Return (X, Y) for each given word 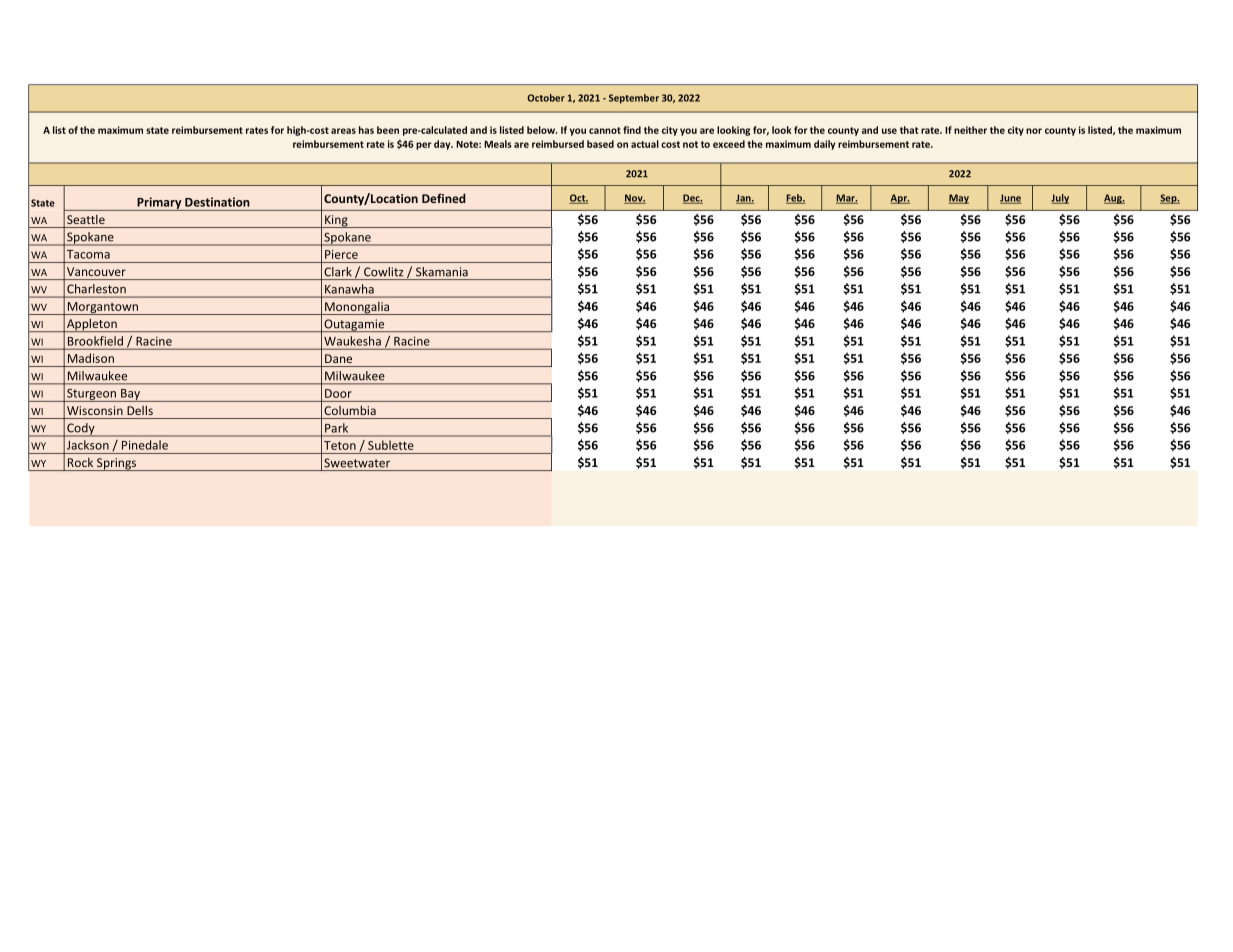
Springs (117, 464)
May (959, 199)
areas (343, 131)
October (546, 98)
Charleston (96, 288)
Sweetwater (357, 463)
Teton (340, 445)
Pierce (341, 254)
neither (970, 130)
